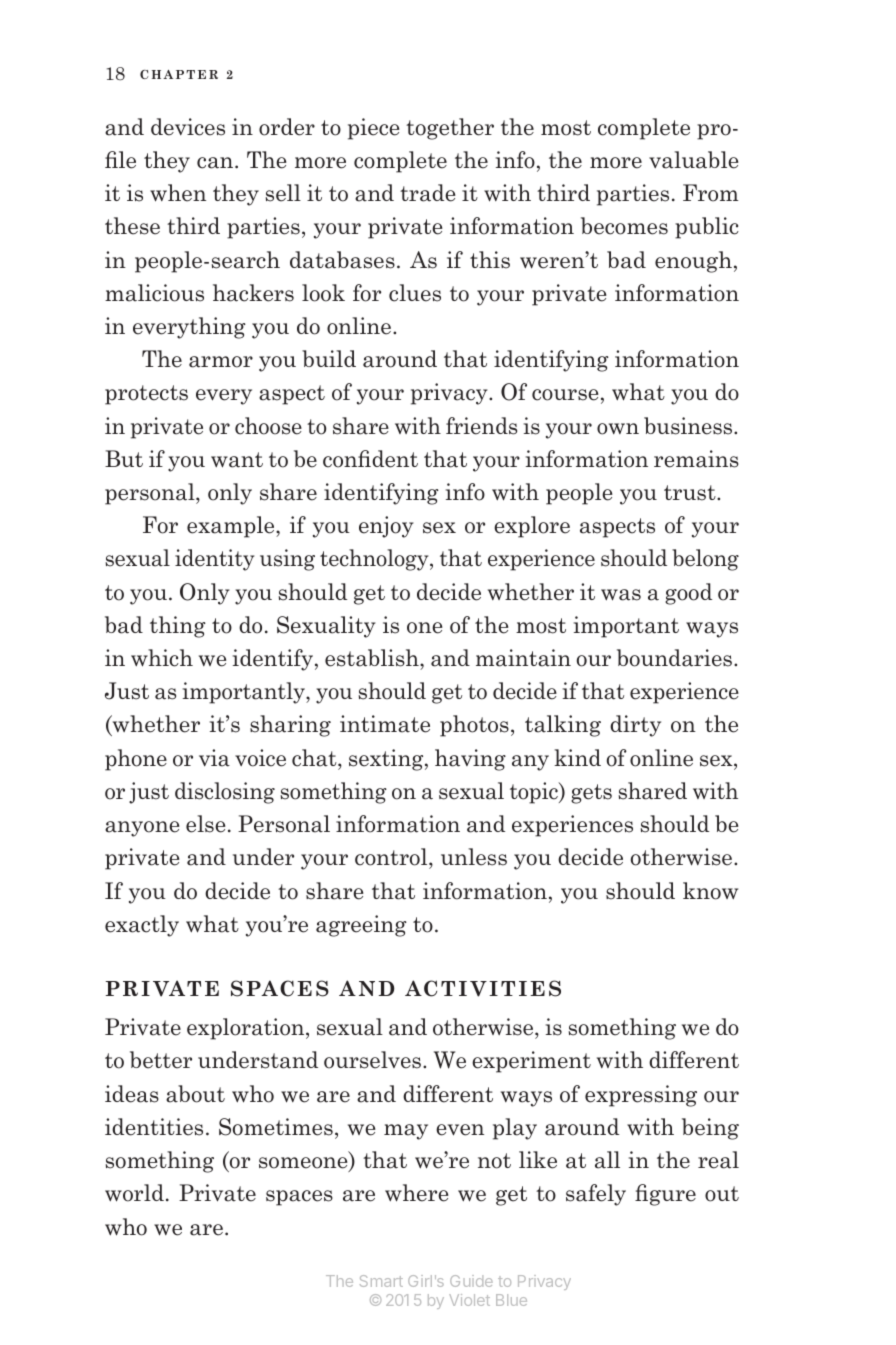  I want to click on armor, so click(221, 362).
